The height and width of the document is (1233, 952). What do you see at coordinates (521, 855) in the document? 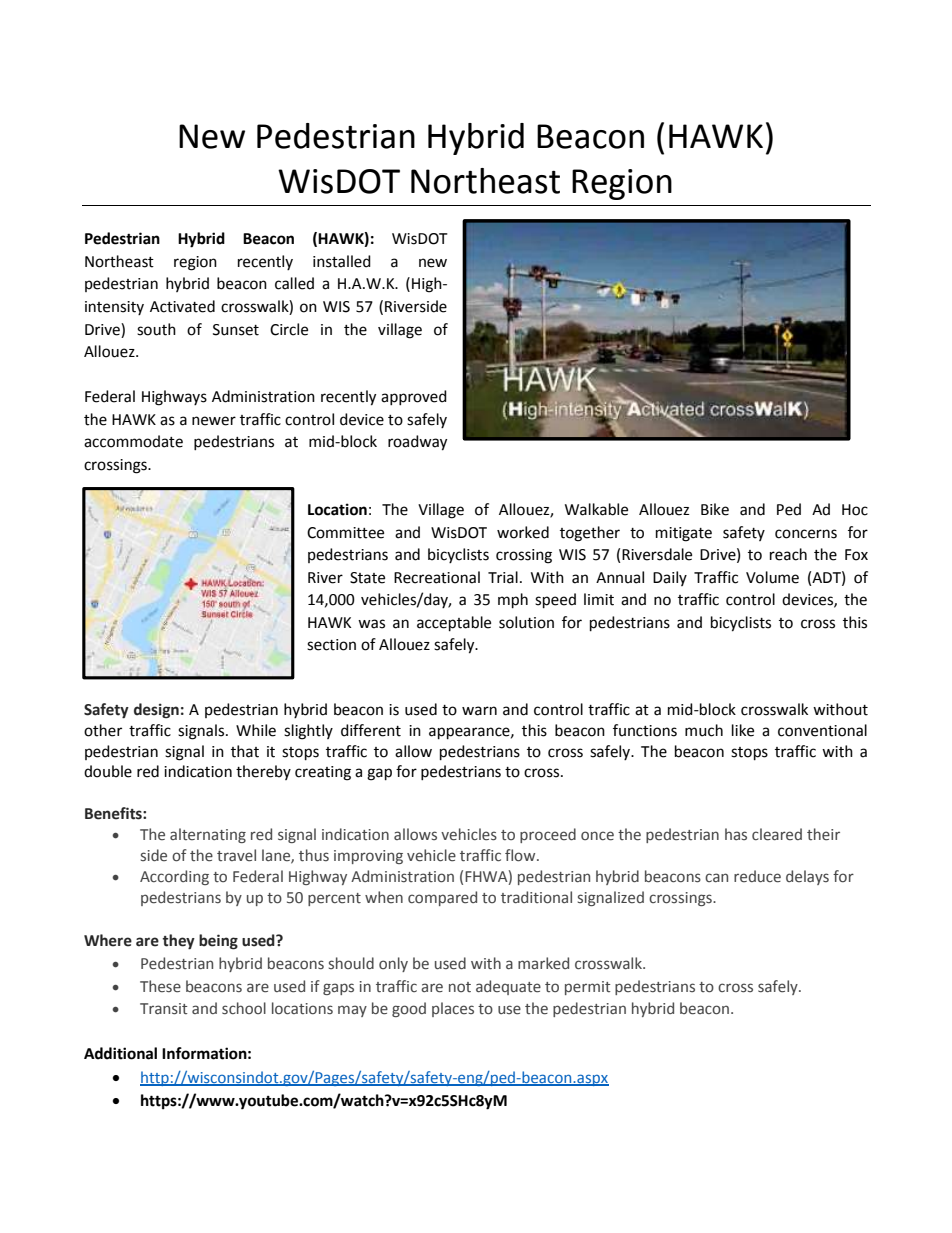
I see `flow` at bounding box center [521, 855].
